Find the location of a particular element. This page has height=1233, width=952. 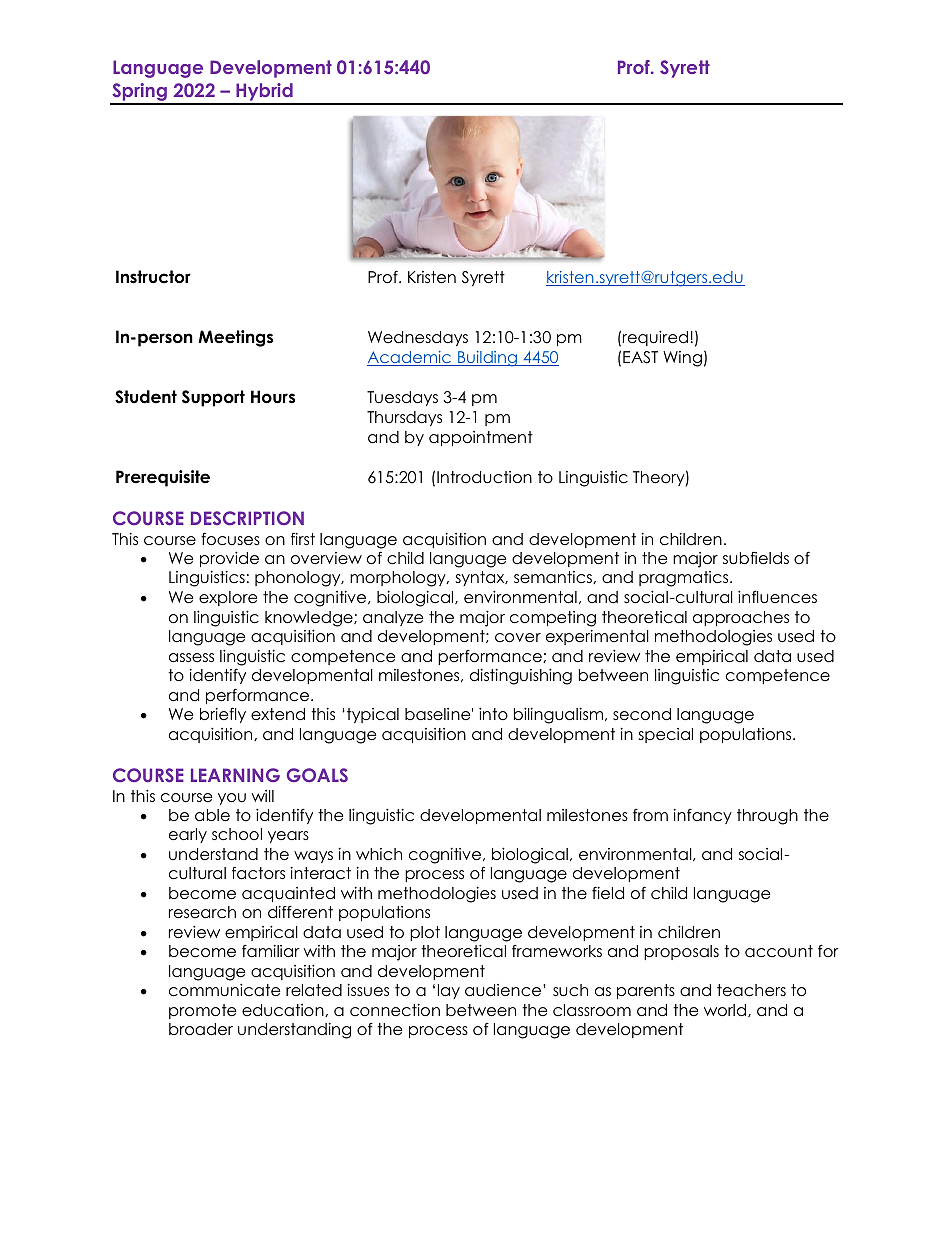

communicate is located at coordinates (224, 990).
